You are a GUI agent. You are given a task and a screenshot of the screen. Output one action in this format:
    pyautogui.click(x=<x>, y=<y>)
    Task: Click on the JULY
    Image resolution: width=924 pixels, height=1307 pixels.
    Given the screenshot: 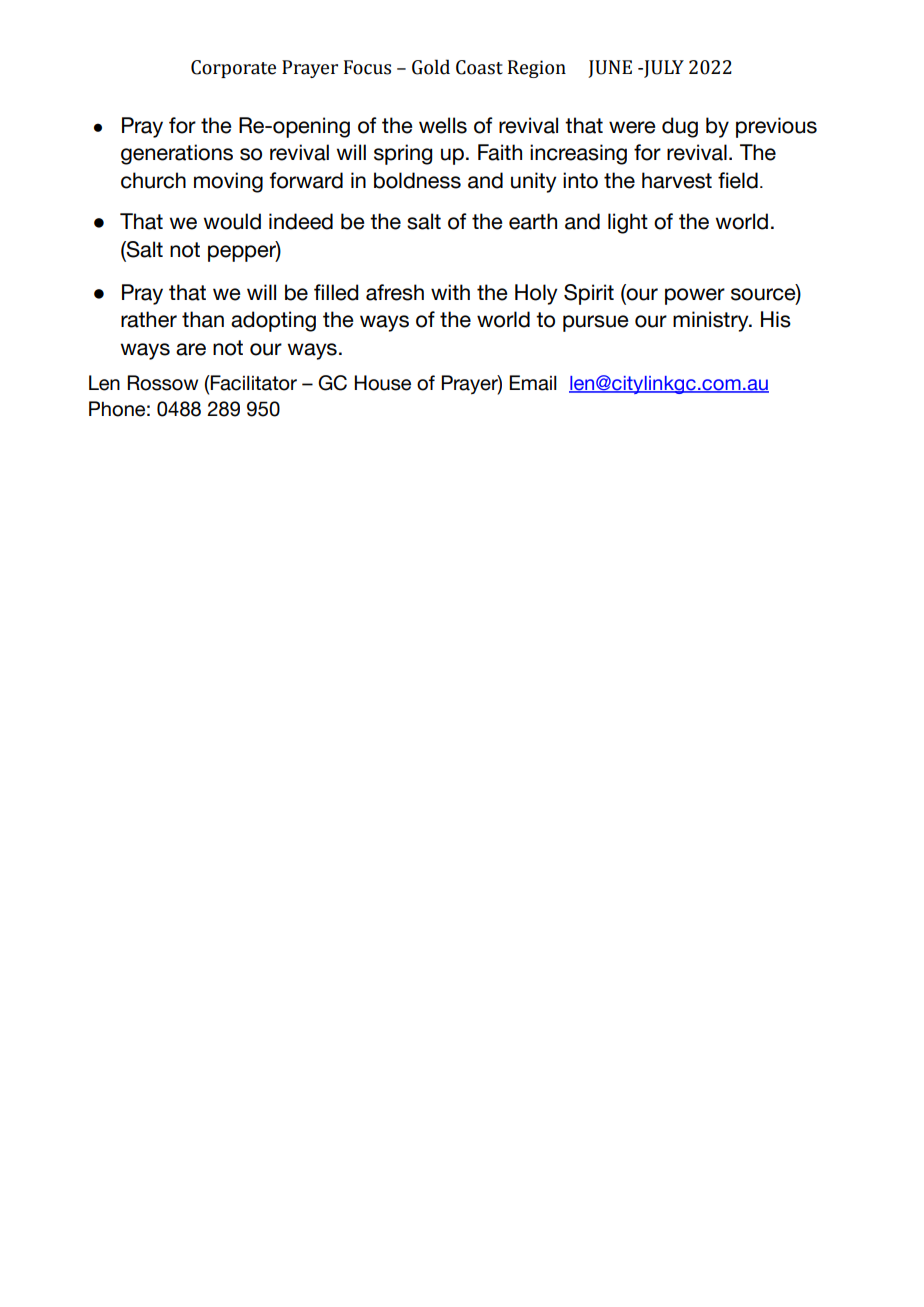 What is the action you would take?
    pyautogui.click(x=663, y=69)
